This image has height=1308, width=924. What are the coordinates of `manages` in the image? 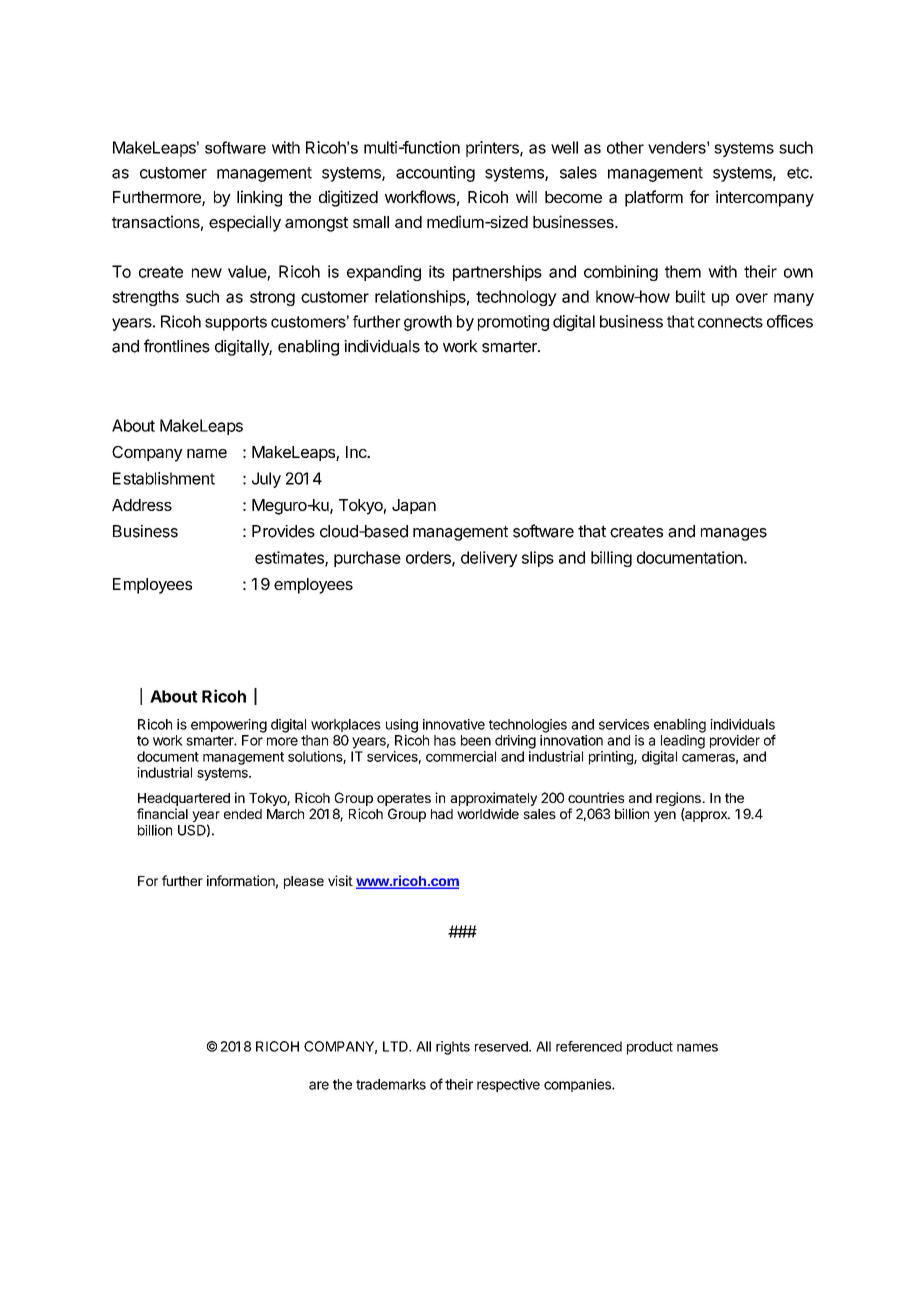 It's located at (734, 534).
